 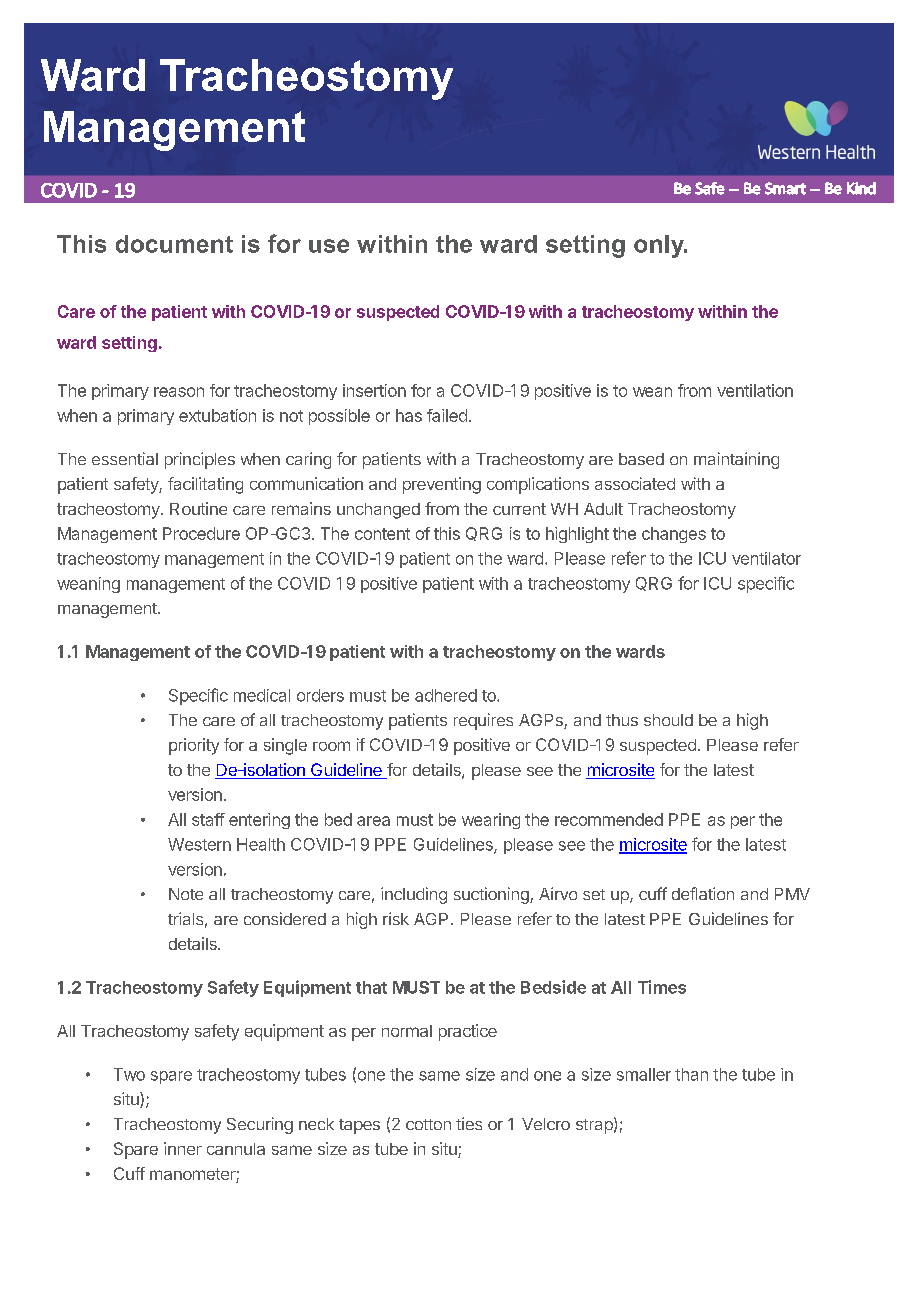 I want to click on document, so click(x=174, y=244).
